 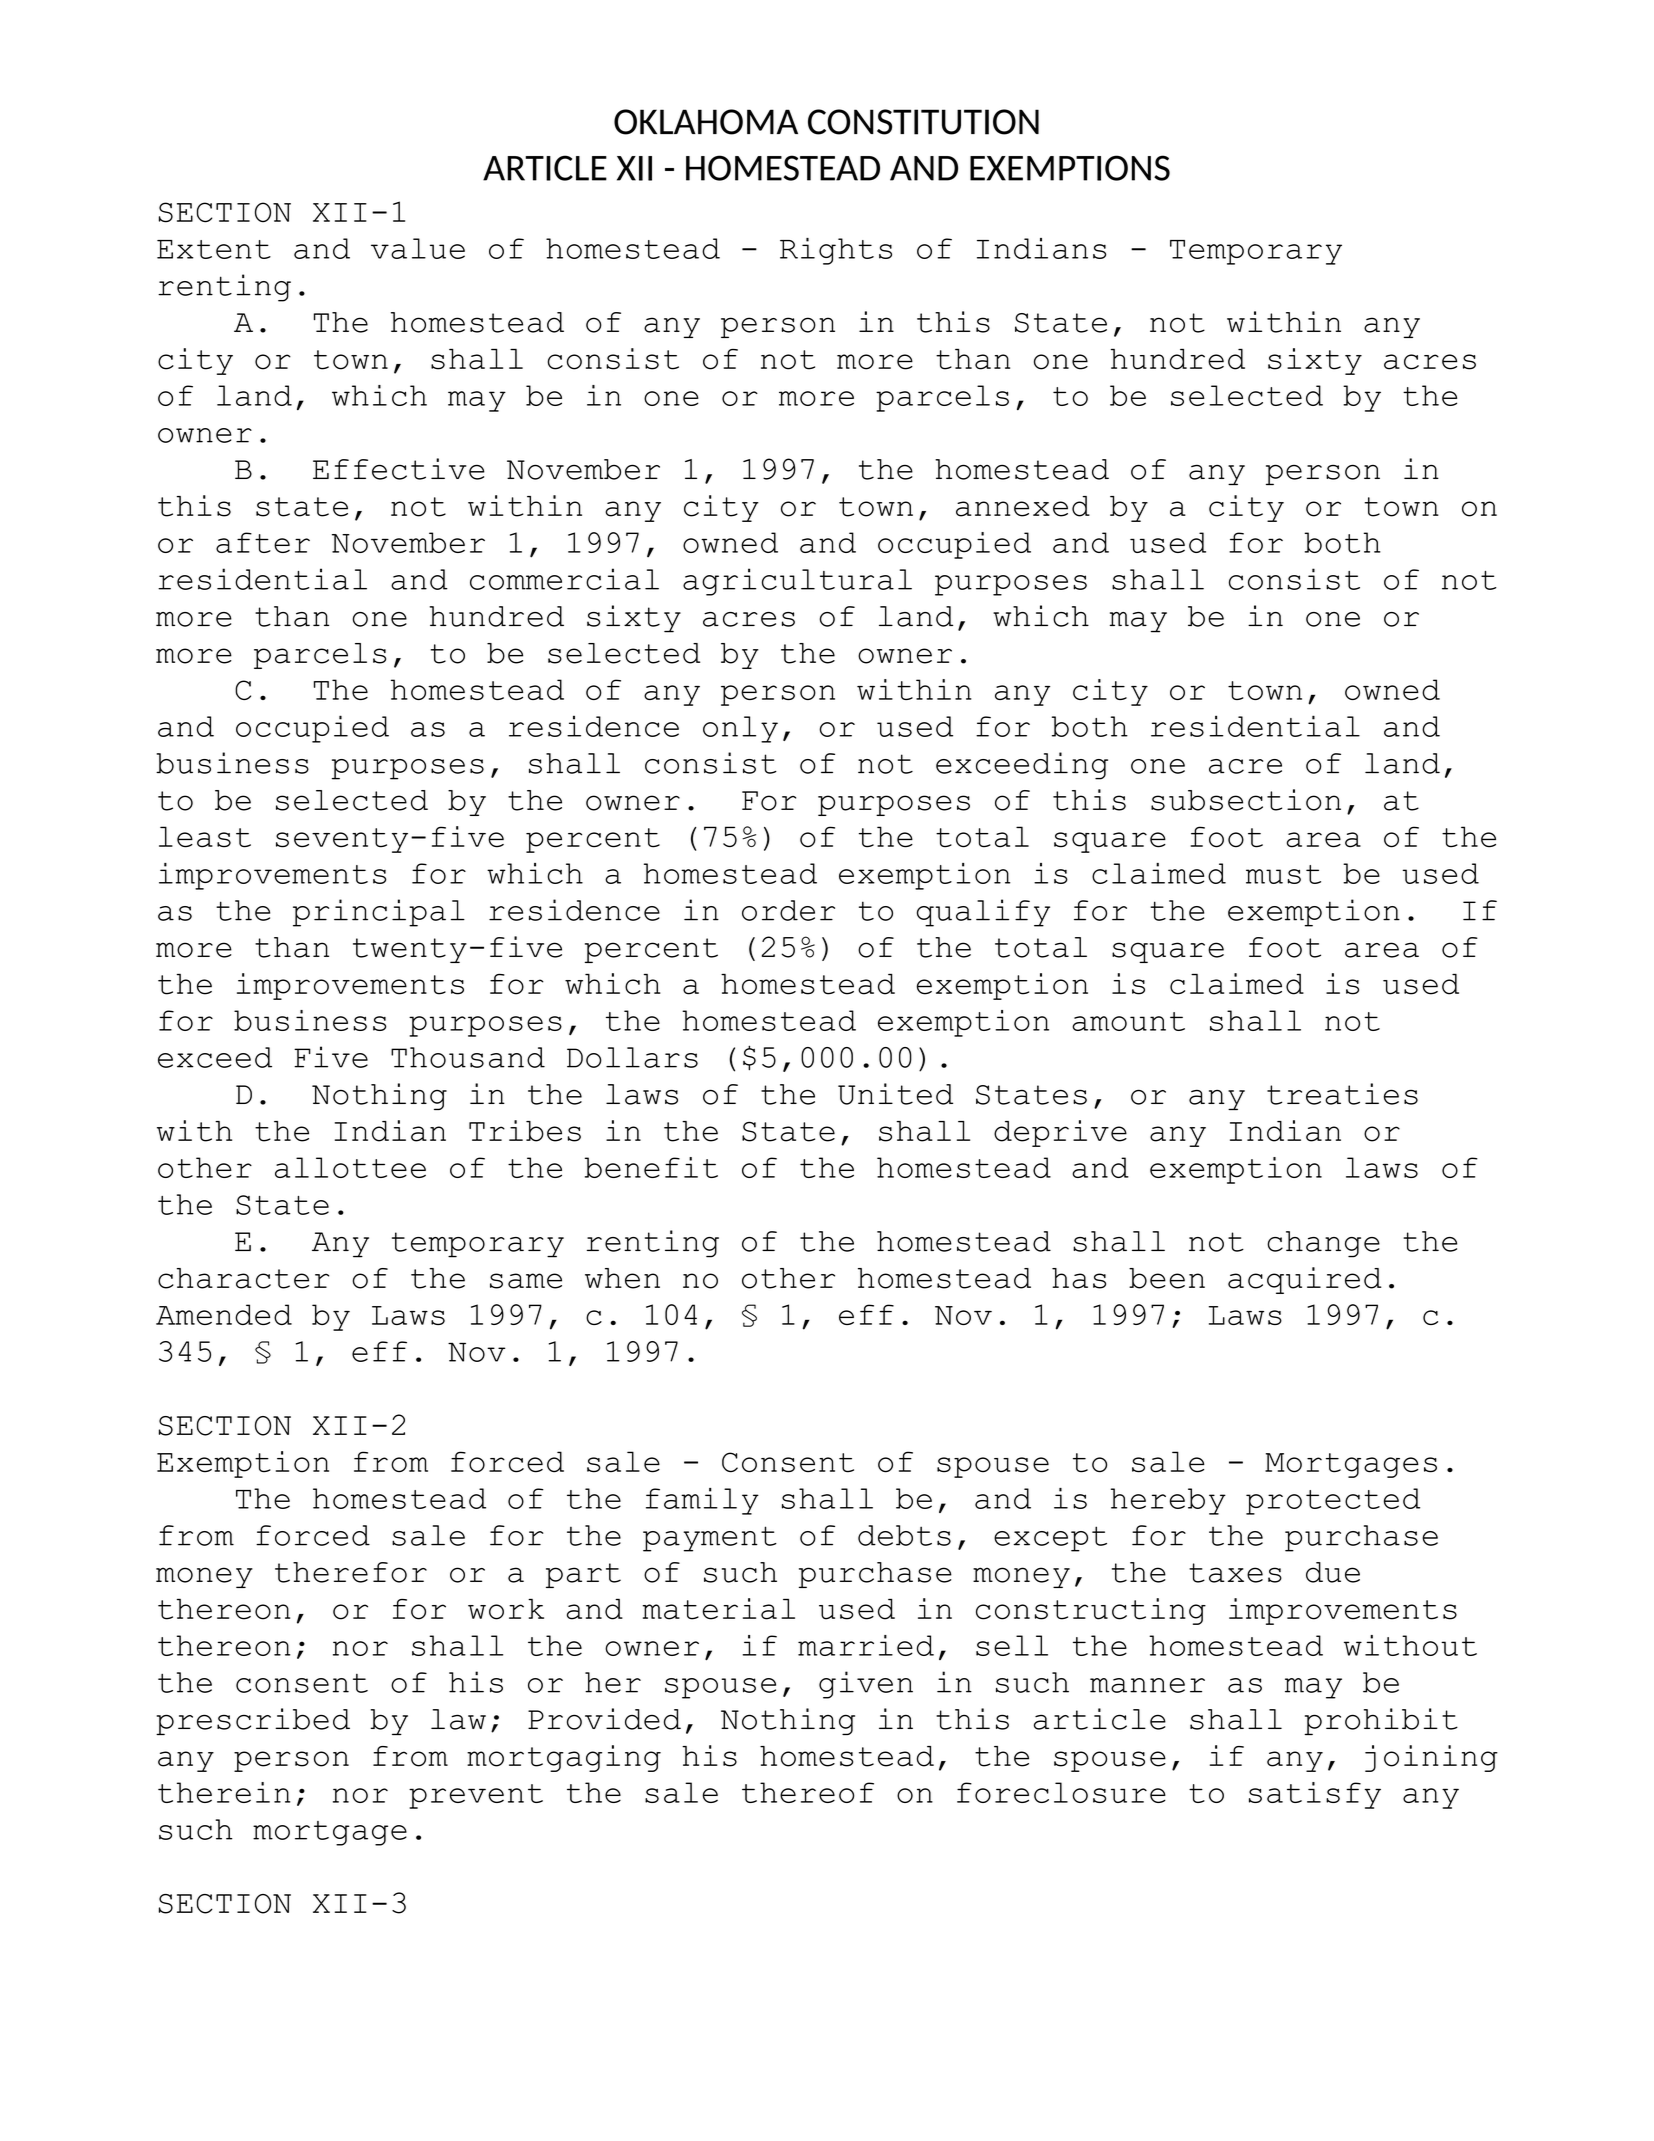 What do you see at coordinates (418, 248) in the screenshot?
I see `value` at bounding box center [418, 248].
